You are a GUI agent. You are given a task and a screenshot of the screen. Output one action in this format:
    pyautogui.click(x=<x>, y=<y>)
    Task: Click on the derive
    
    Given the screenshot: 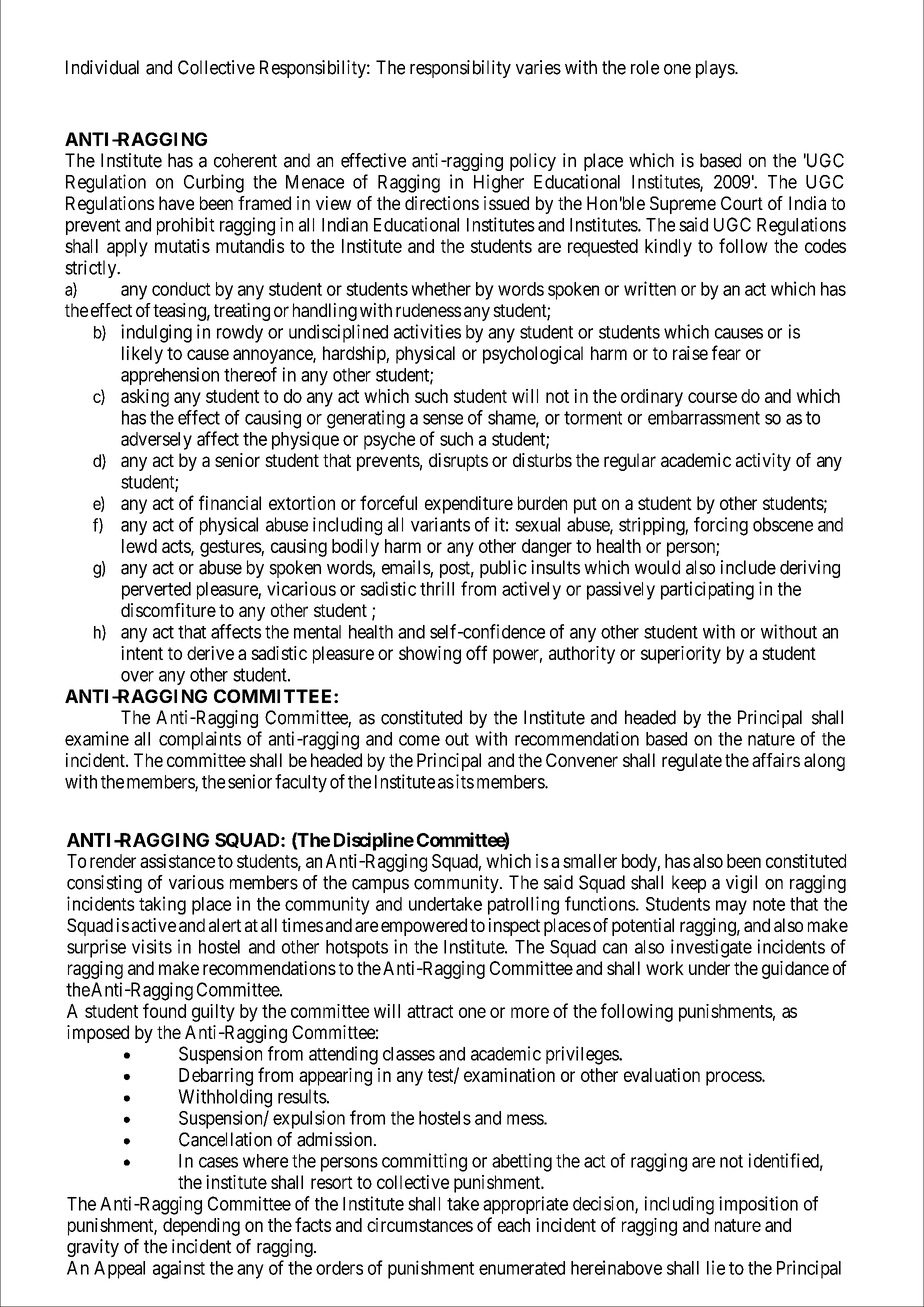 What is the action you would take?
    pyautogui.click(x=210, y=653)
